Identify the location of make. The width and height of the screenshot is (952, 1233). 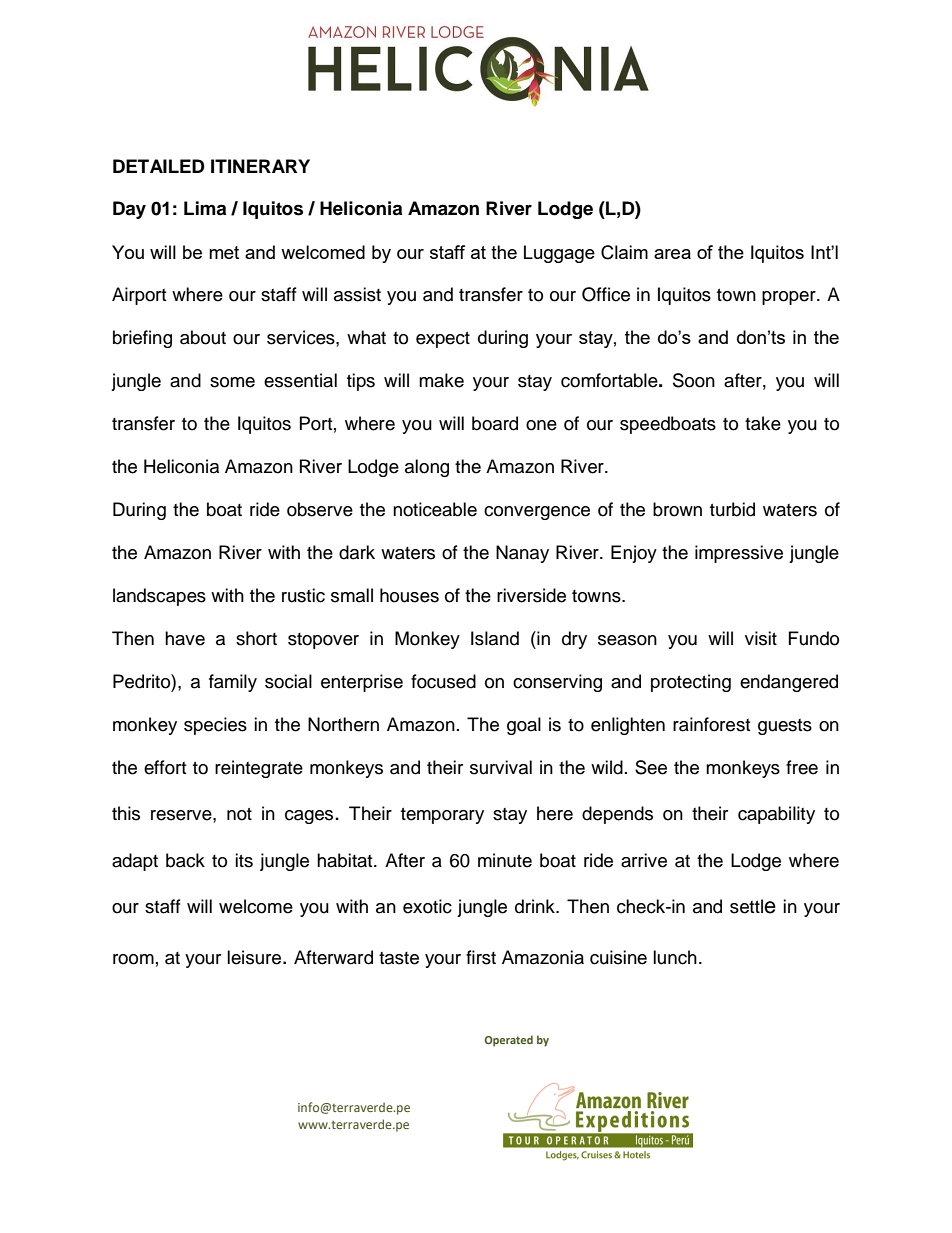
(441, 380).
